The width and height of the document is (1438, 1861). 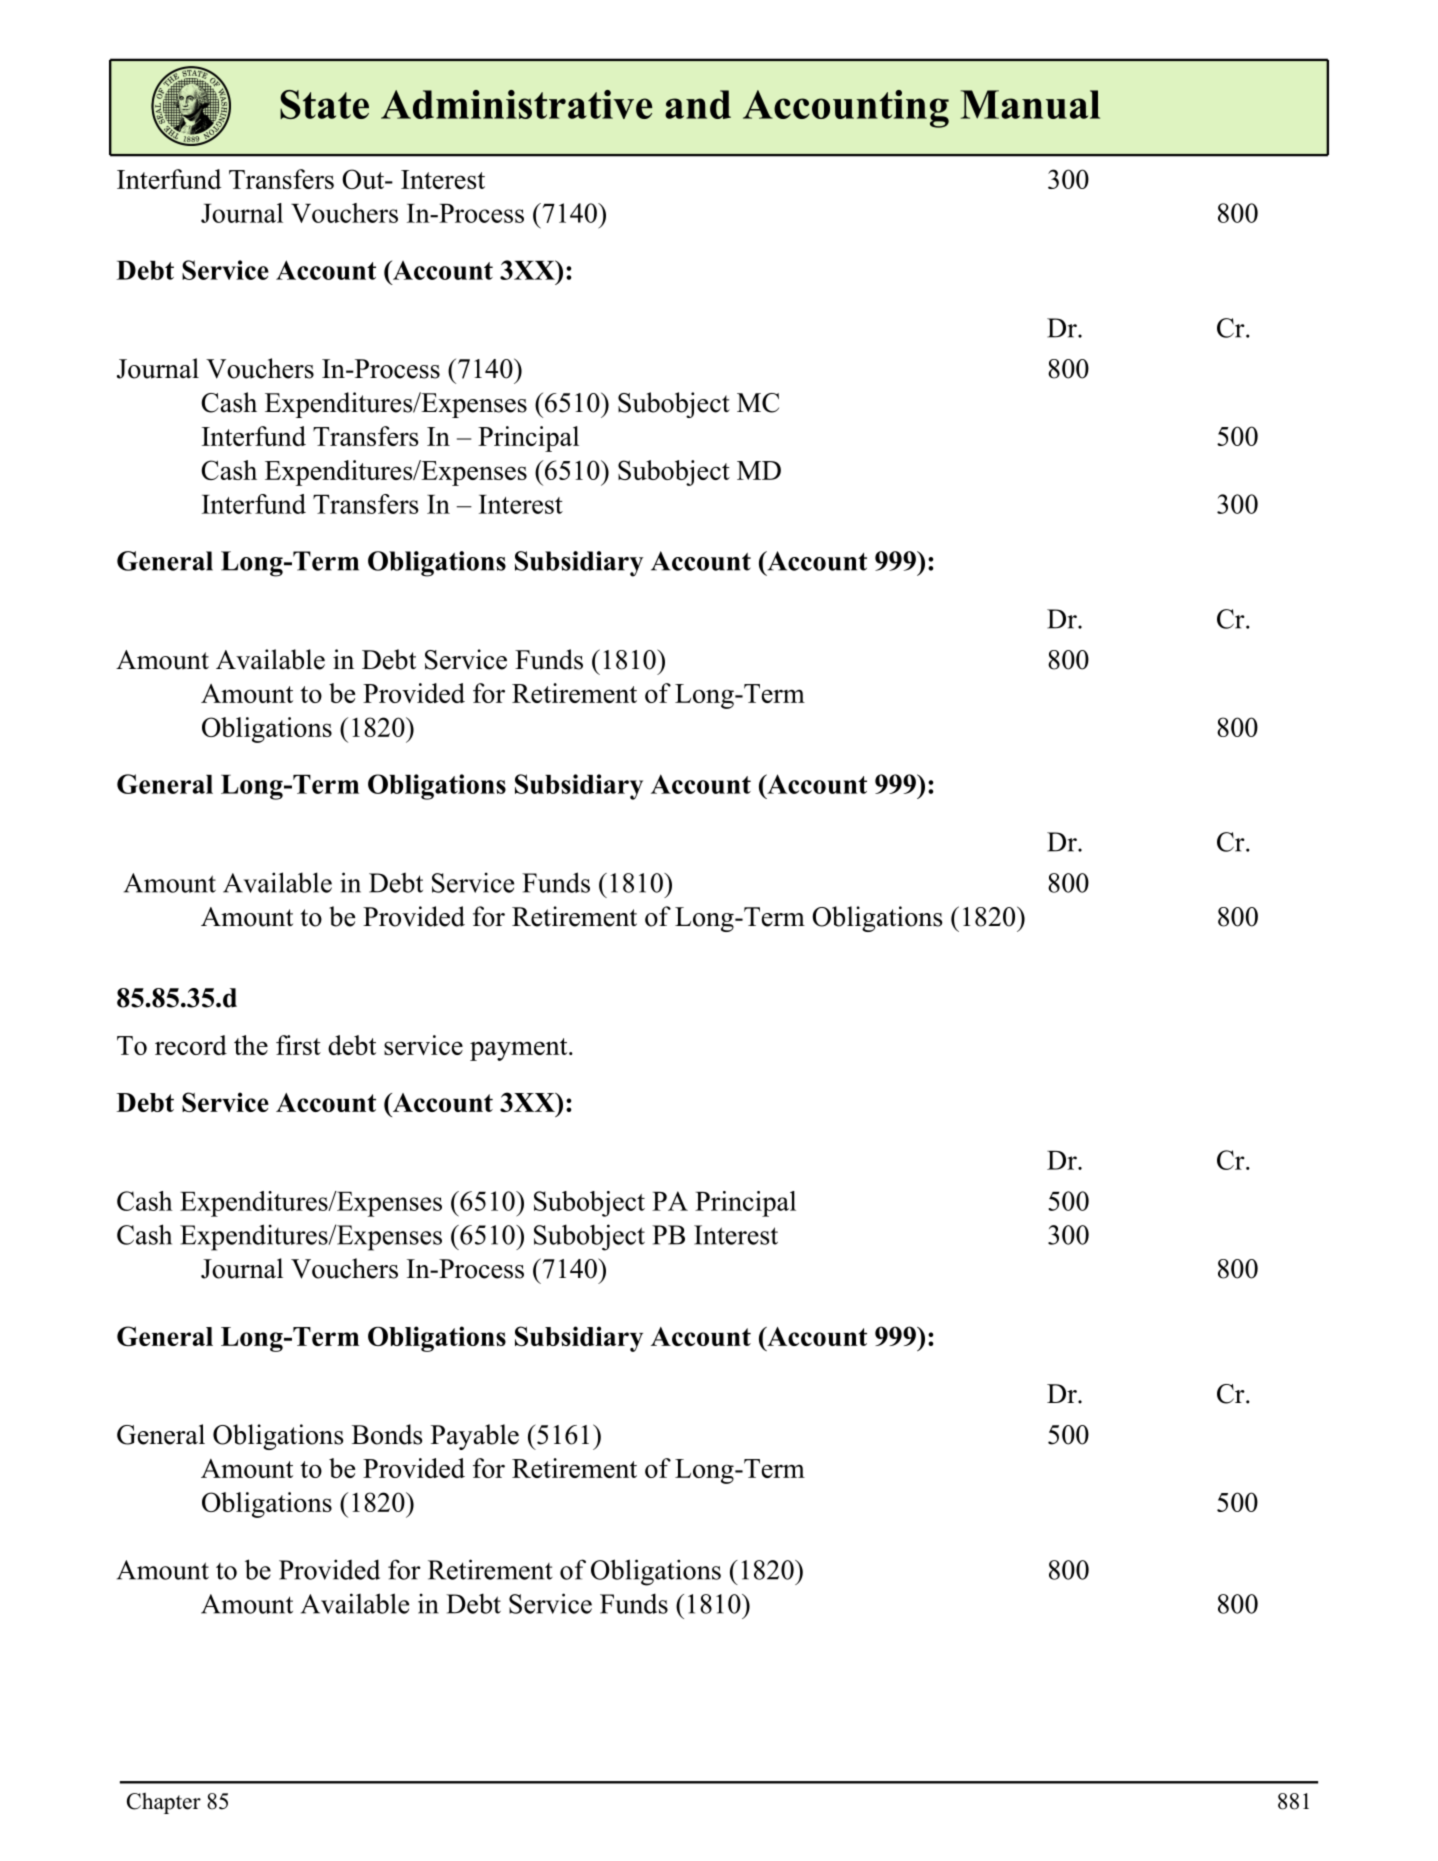 I want to click on Chapter, so click(x=164, y=1803).
